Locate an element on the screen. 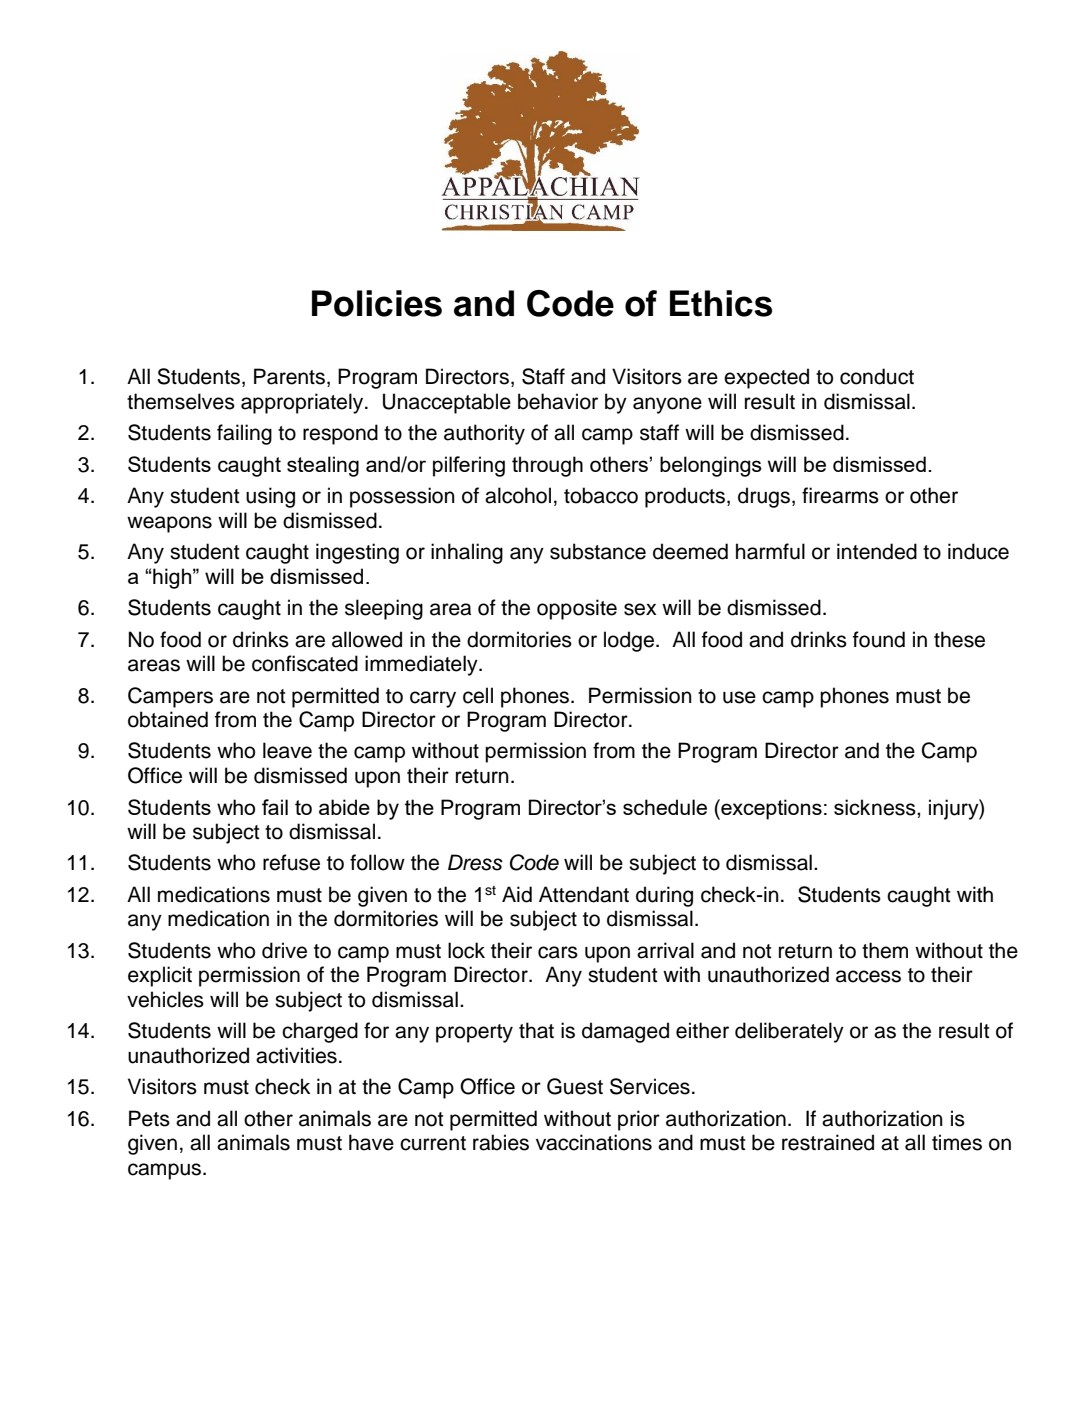 The width and height of the screenshot is (1083, 1402). Parents is located at coordinates (289, 376).
